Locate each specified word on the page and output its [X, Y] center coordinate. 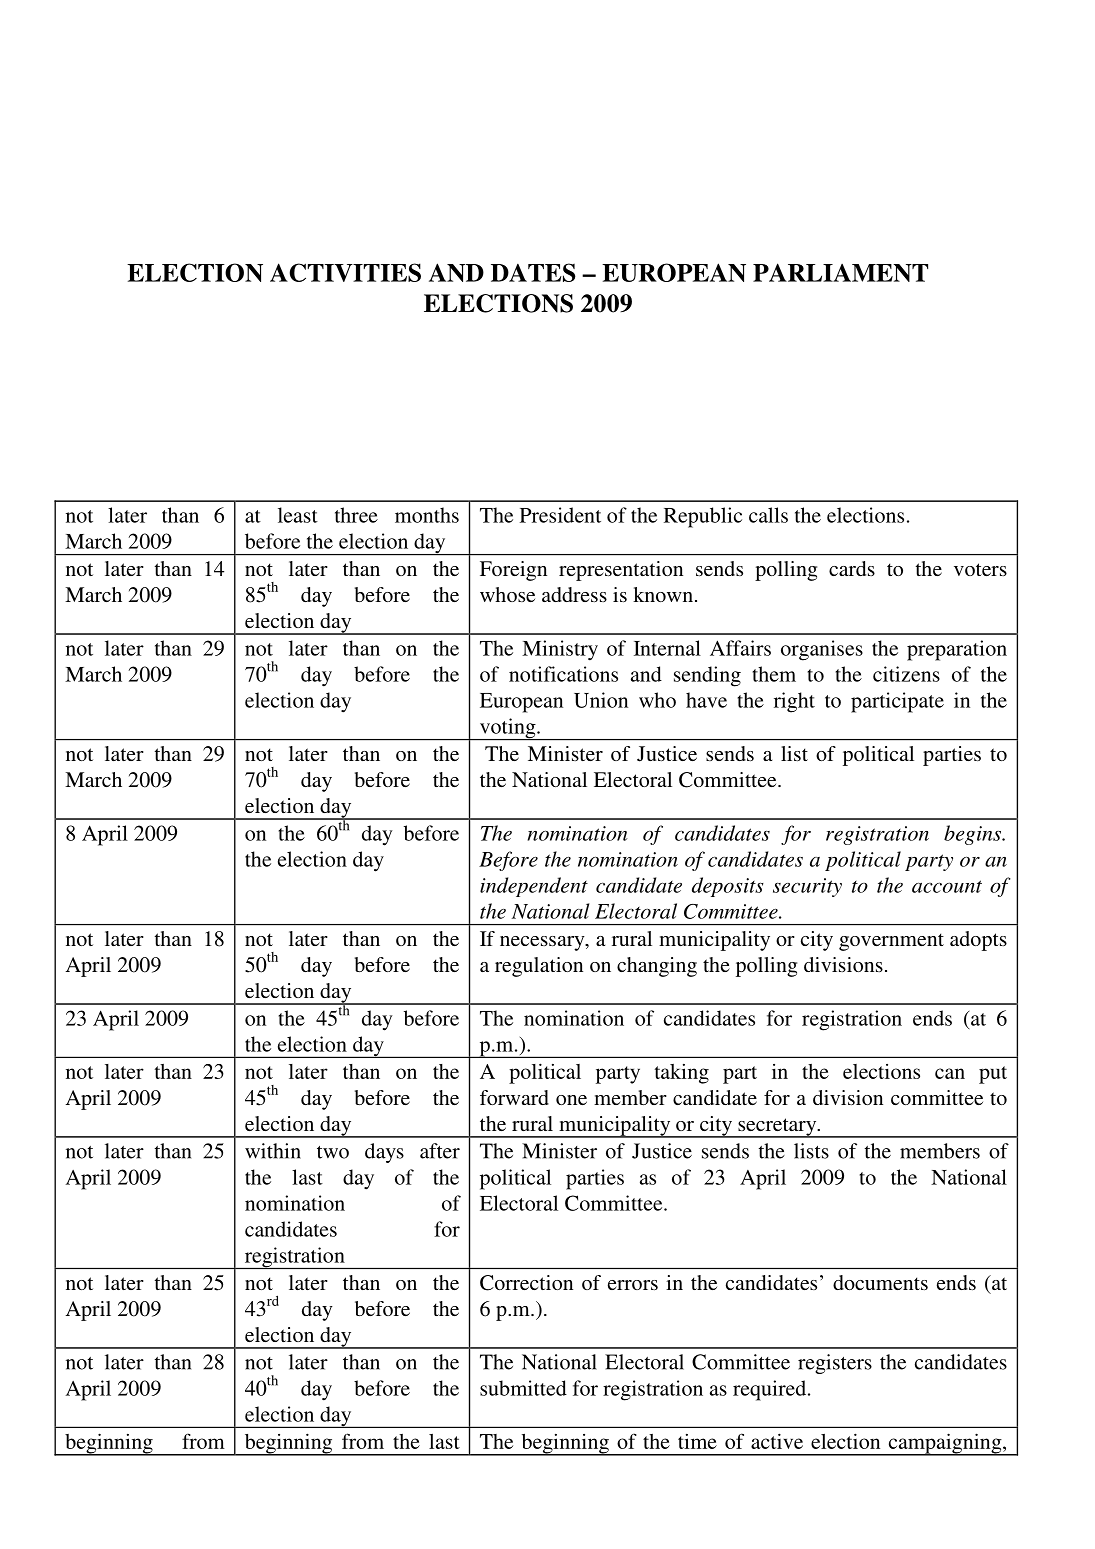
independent [534, 887]
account [947, 886]
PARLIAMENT [840, 272]
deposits [728, 887]
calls [768, 515]
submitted [523, 1388]
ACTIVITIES [345, 272]
